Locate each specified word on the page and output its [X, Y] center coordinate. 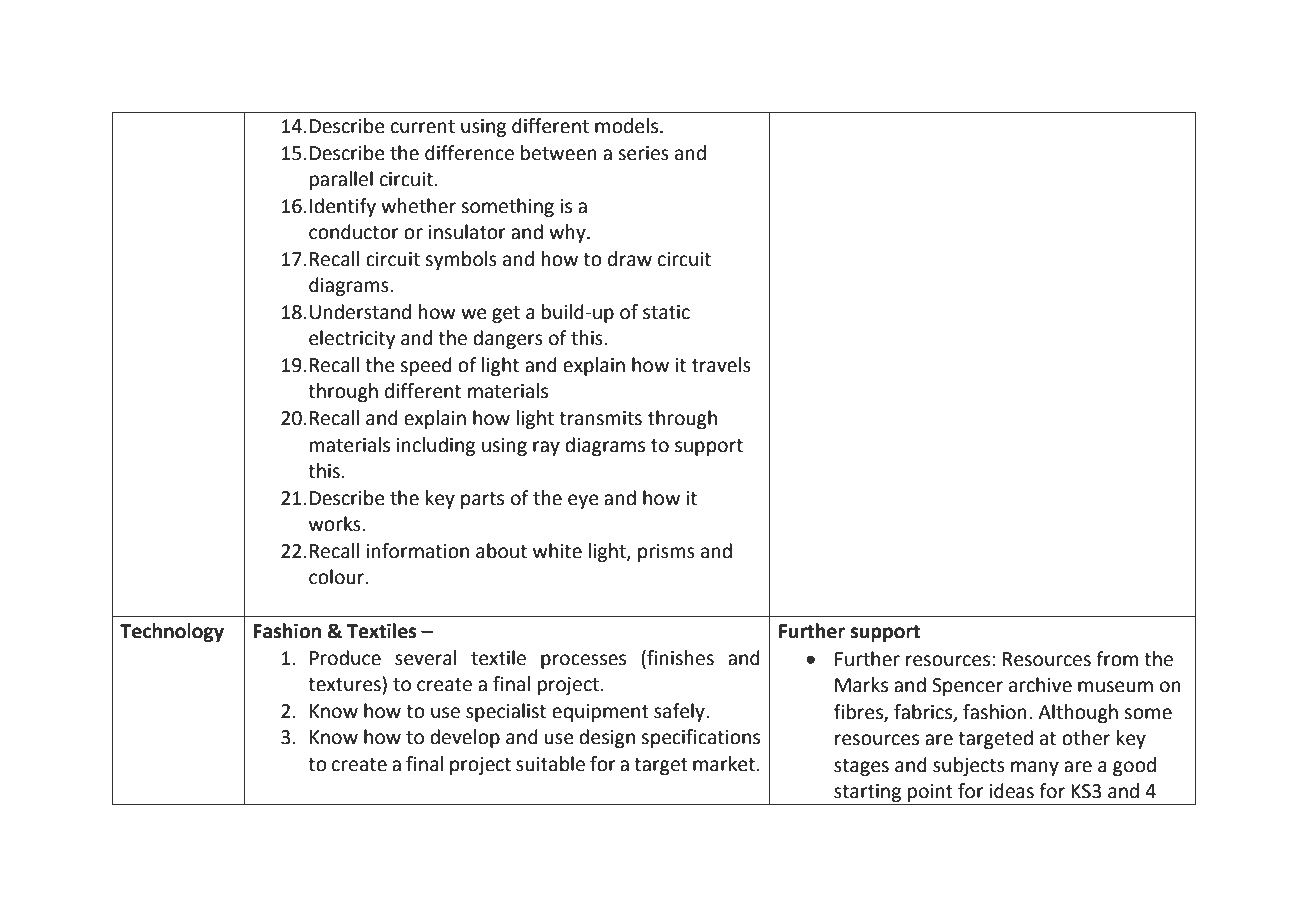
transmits [600, 418]
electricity [352, 339]
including [436, 446]
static [666, 312]
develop [465, 738]
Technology [172, 632]
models [628, 126]
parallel [341, 180]
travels [721, 365]
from [1117, 659]
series [643, 153]
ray [546, 448]
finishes [679, 658]
